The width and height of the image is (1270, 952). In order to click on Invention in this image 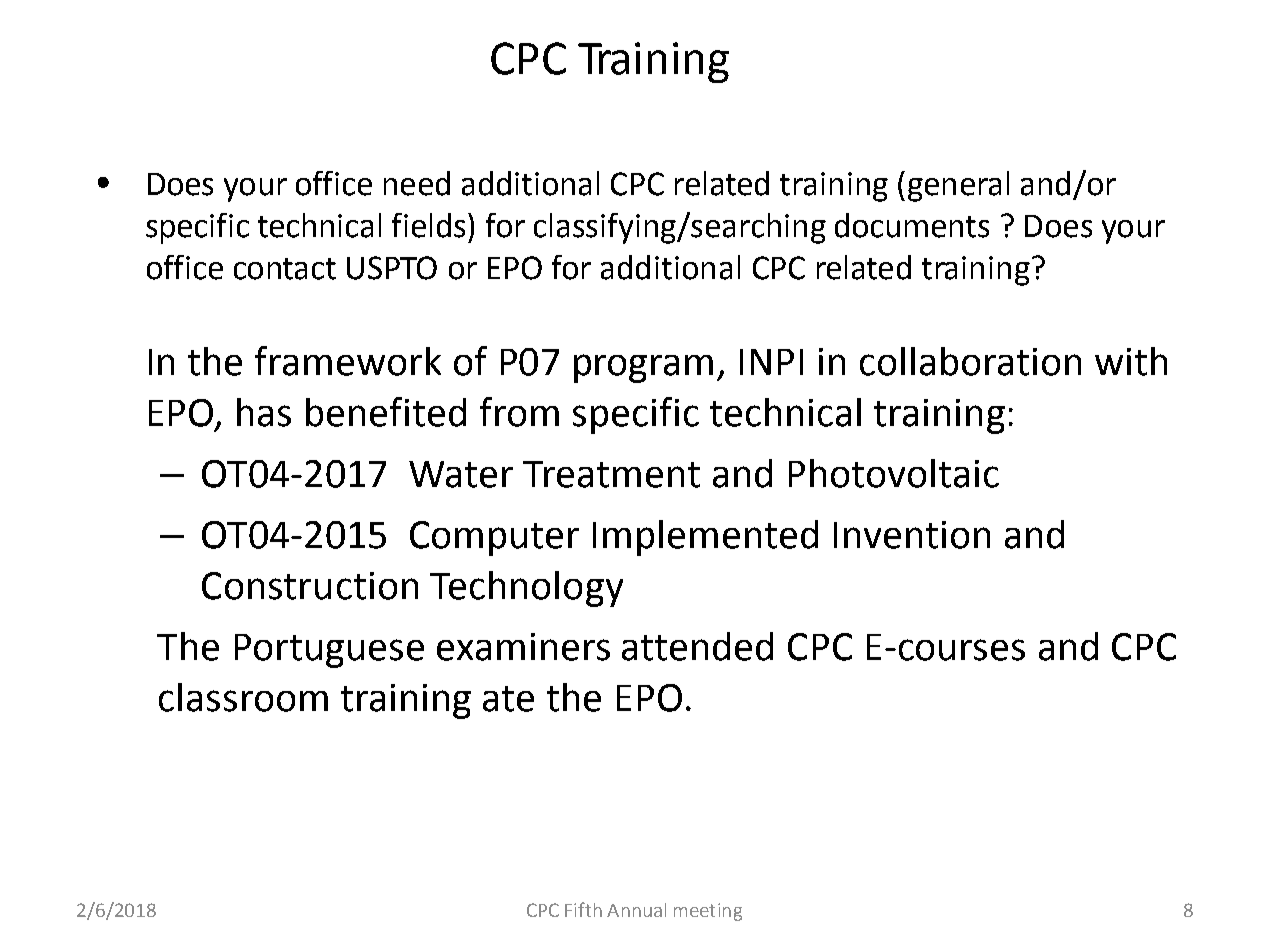, I will do `click(912, 535)`.
